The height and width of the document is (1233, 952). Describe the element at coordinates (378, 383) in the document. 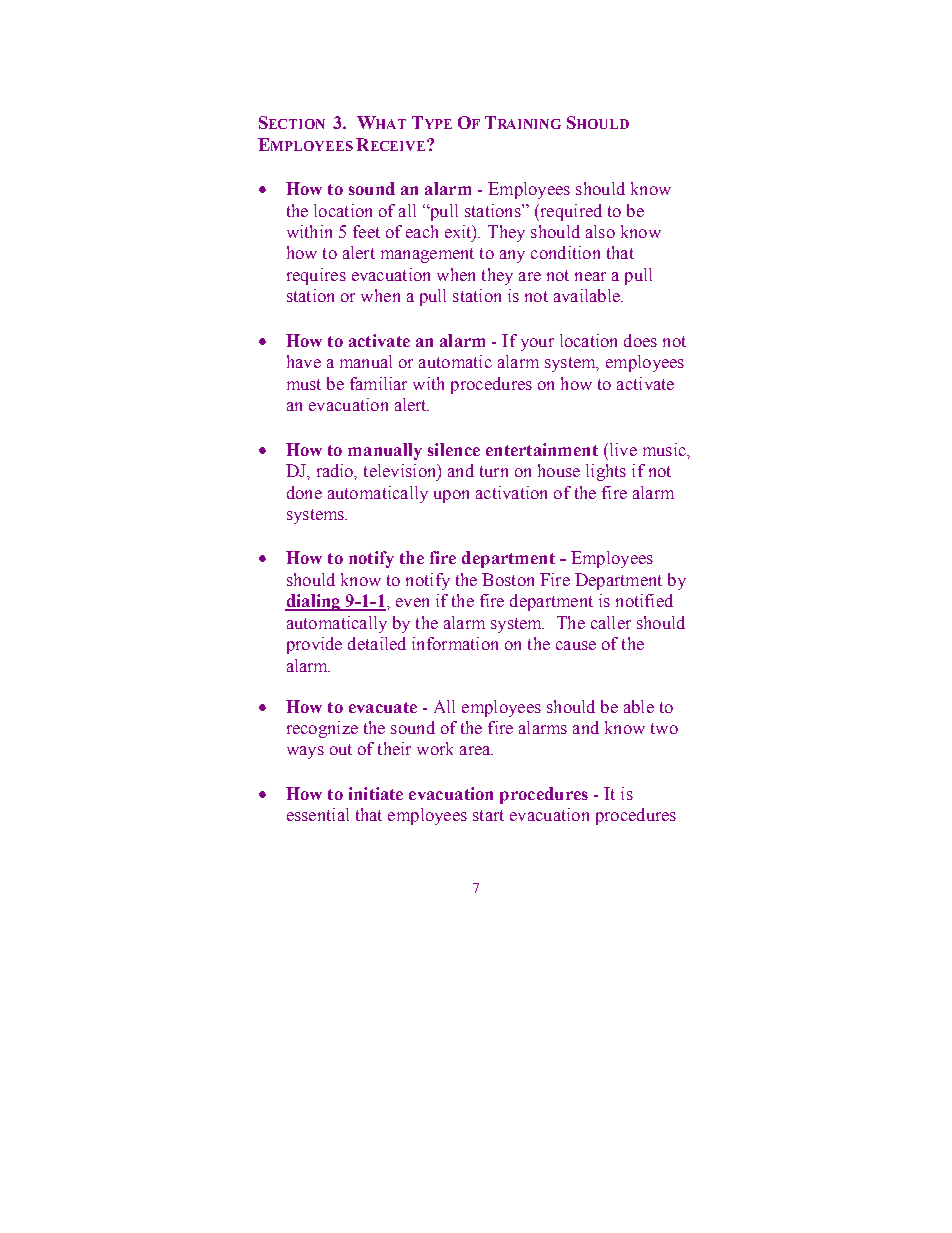

I see `familiar` at that location.
